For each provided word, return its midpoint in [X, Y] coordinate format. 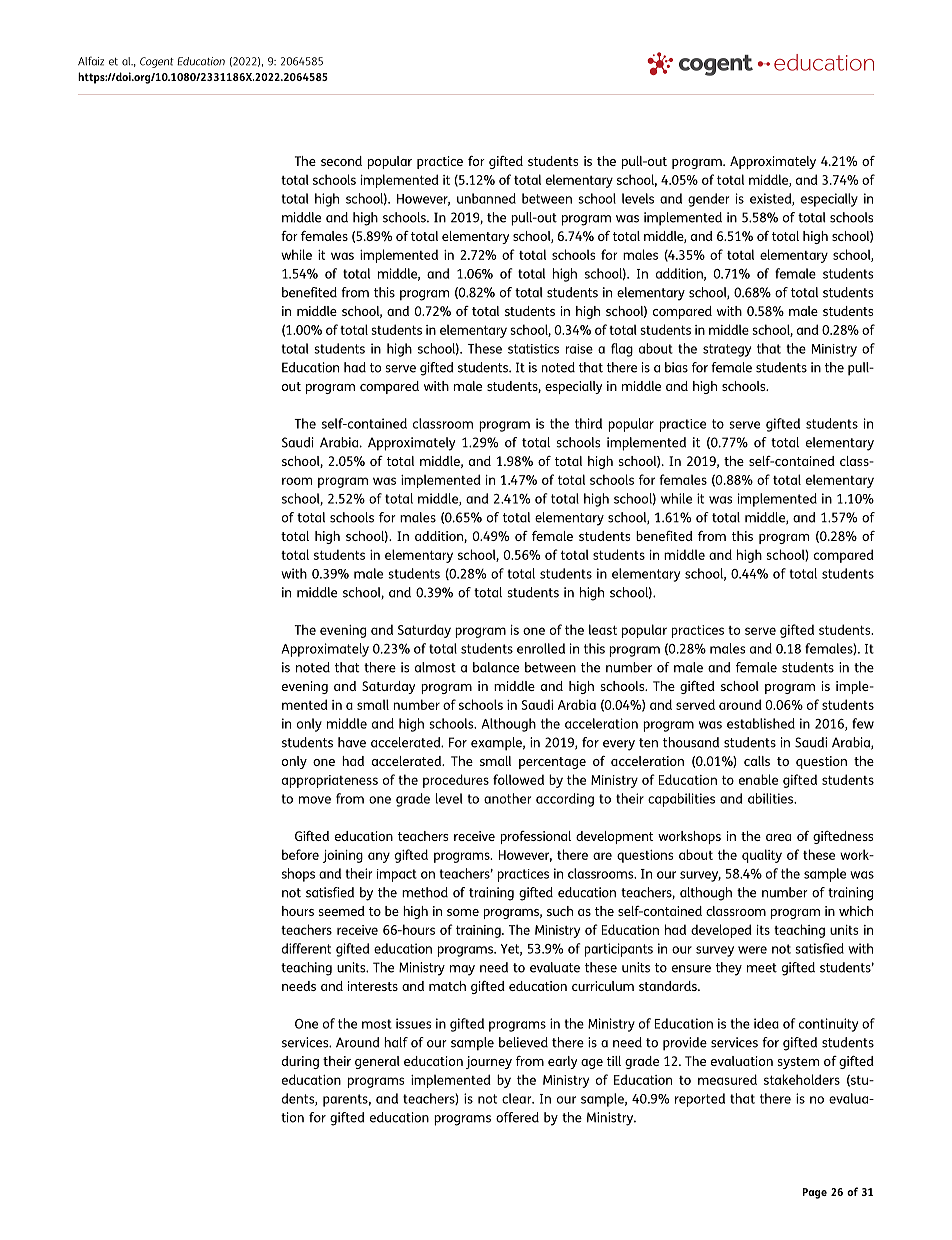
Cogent [157, 62]
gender [708, 200]
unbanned [486, 198]
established [761, 723]
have [352, 742]
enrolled [541, 648]
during [300, 1062]
